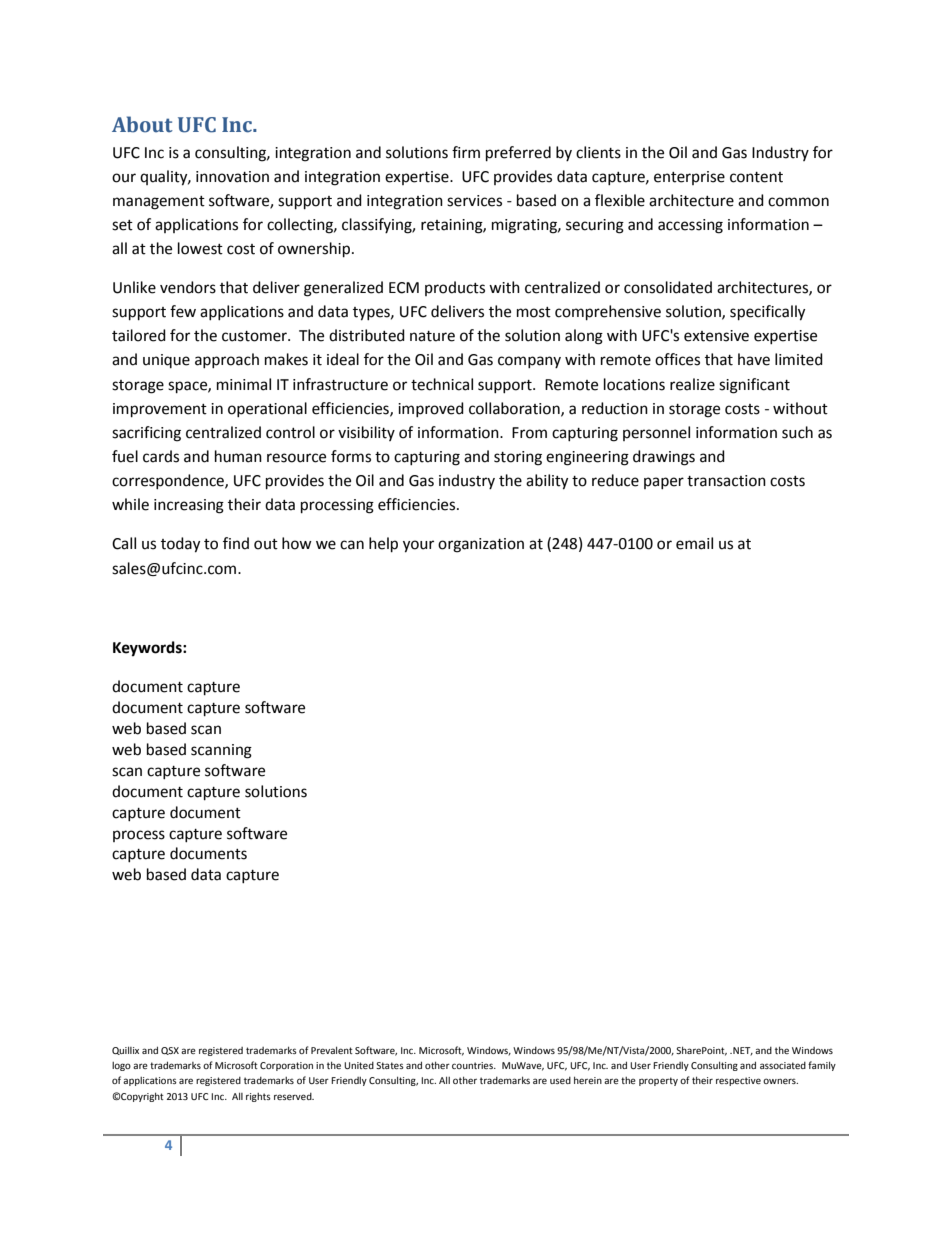 The image size is (952, 1233). What do you see at coordinates (694, 543) in the image?
I see `email` at bounding box center [694, 543].
